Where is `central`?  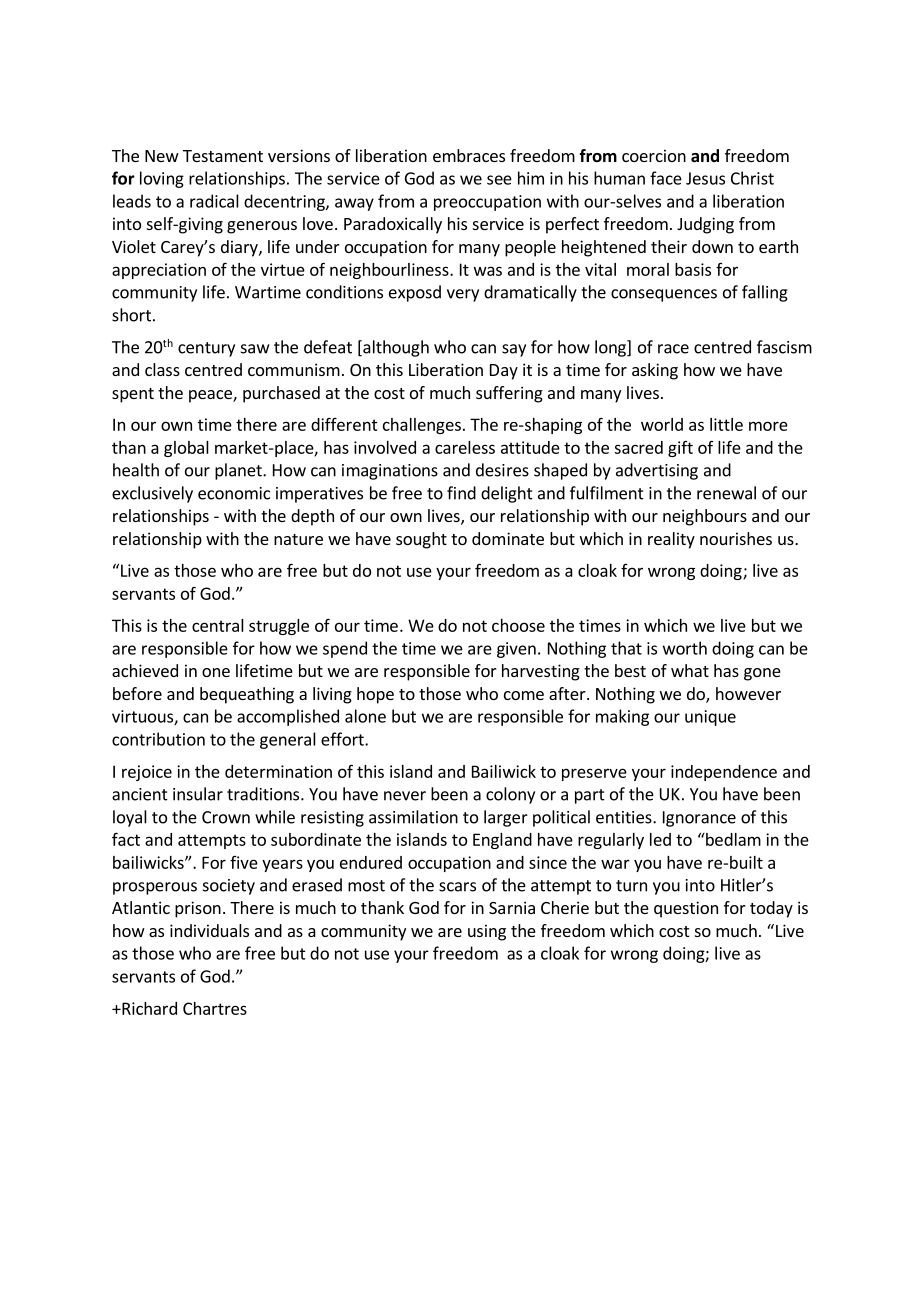
central is located at coordinates (218, 625).
